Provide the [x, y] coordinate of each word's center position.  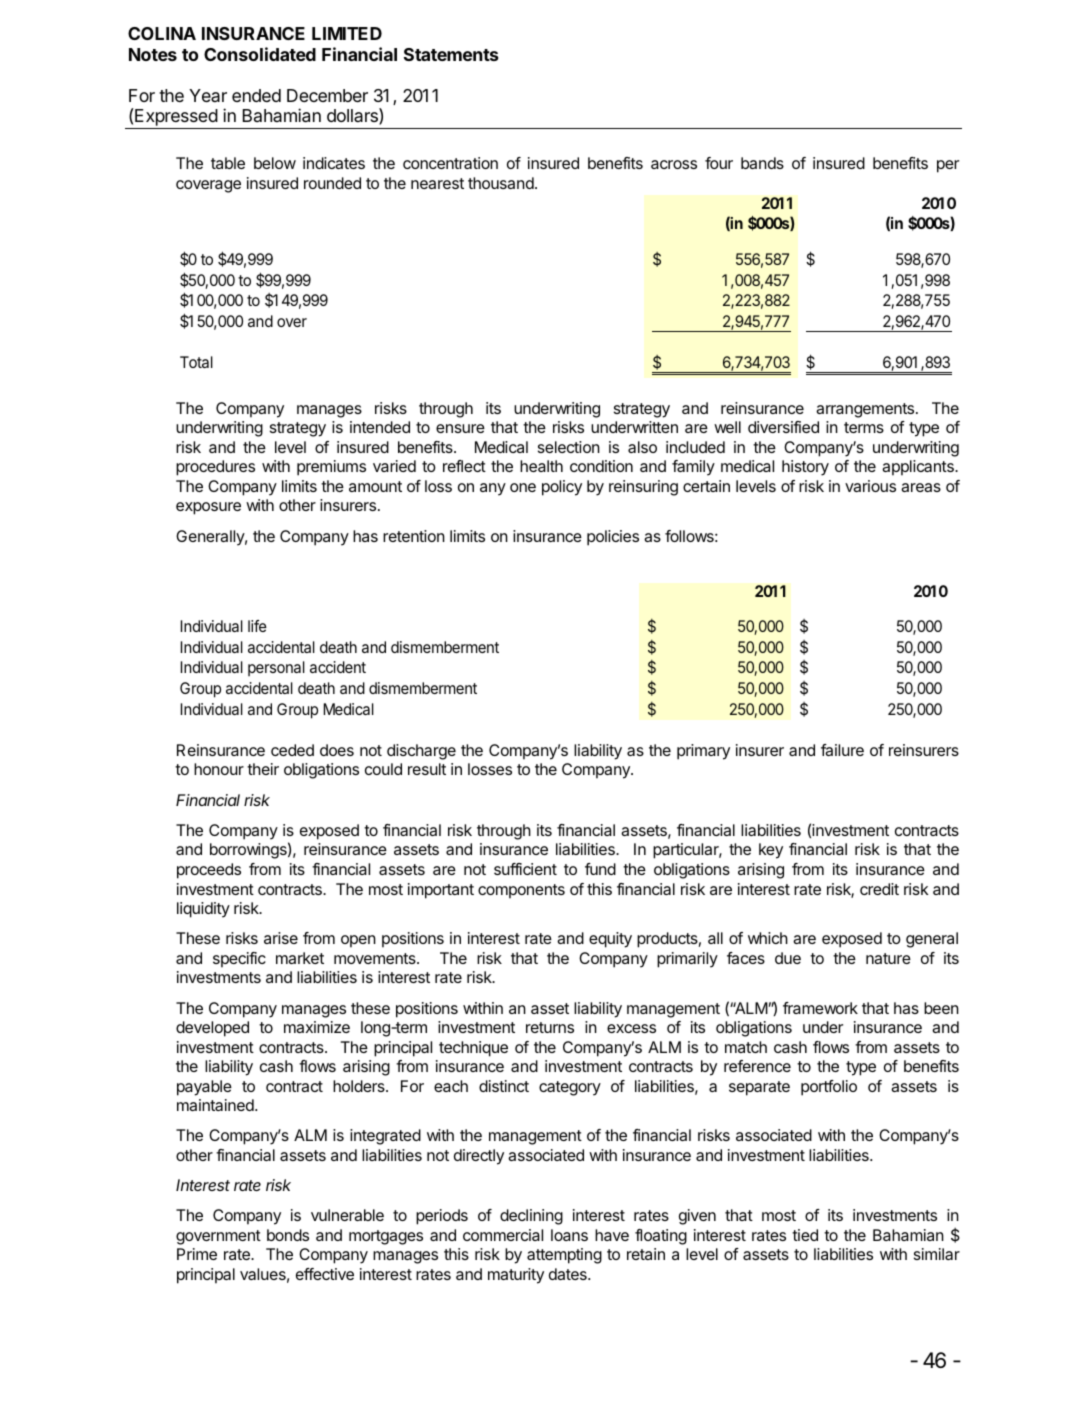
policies [613, 538]
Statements [451, 54]
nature [888, 958]
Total [196, 362]
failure [842, 750]
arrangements [866, 410]
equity [610, 940]
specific [239, 960]
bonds [288, 1235]
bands [762, 163]
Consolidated [260, 54]
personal [276, 668]
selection [569, 447]
